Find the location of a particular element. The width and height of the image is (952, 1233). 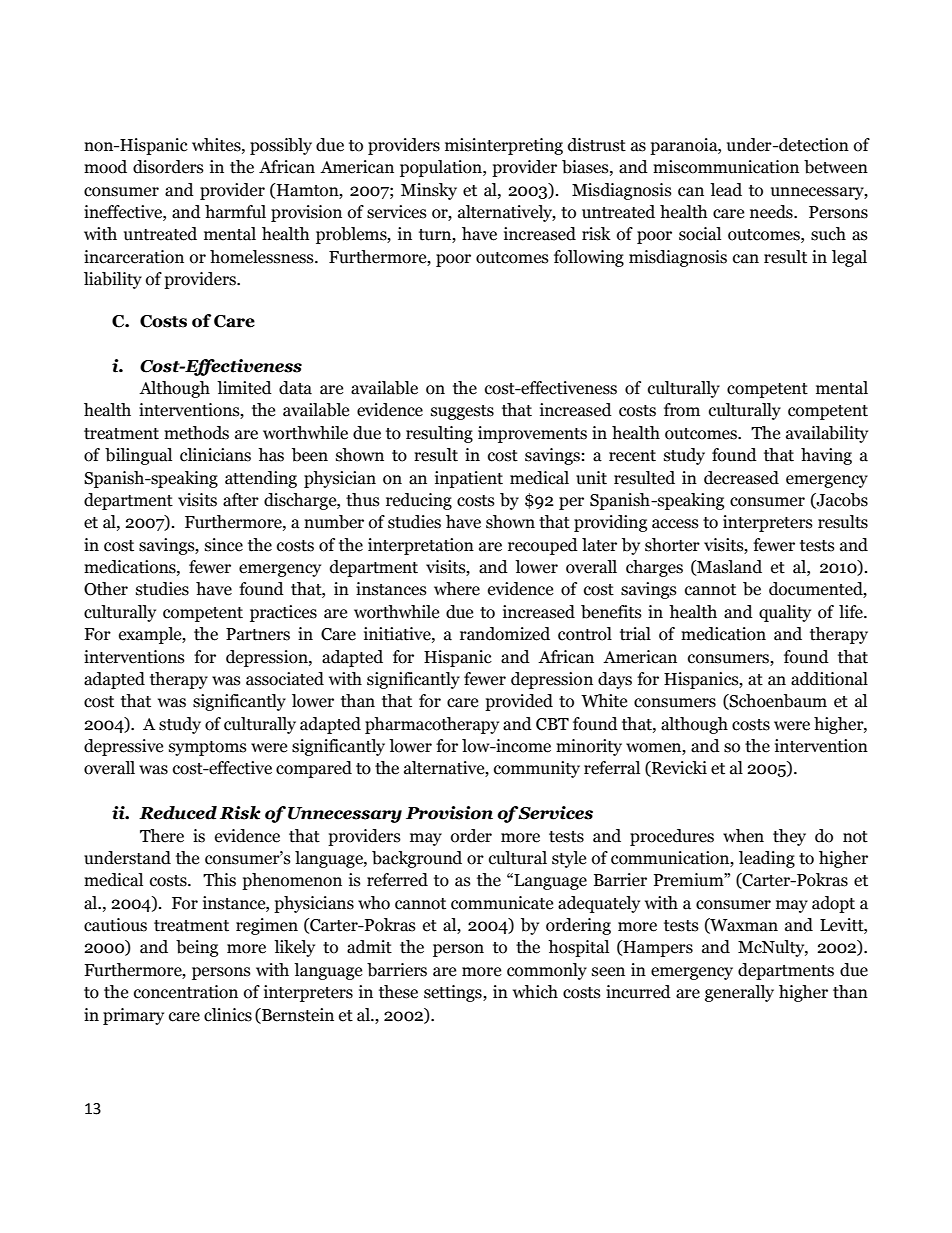

concentration is located at coordinates (186, 992).
